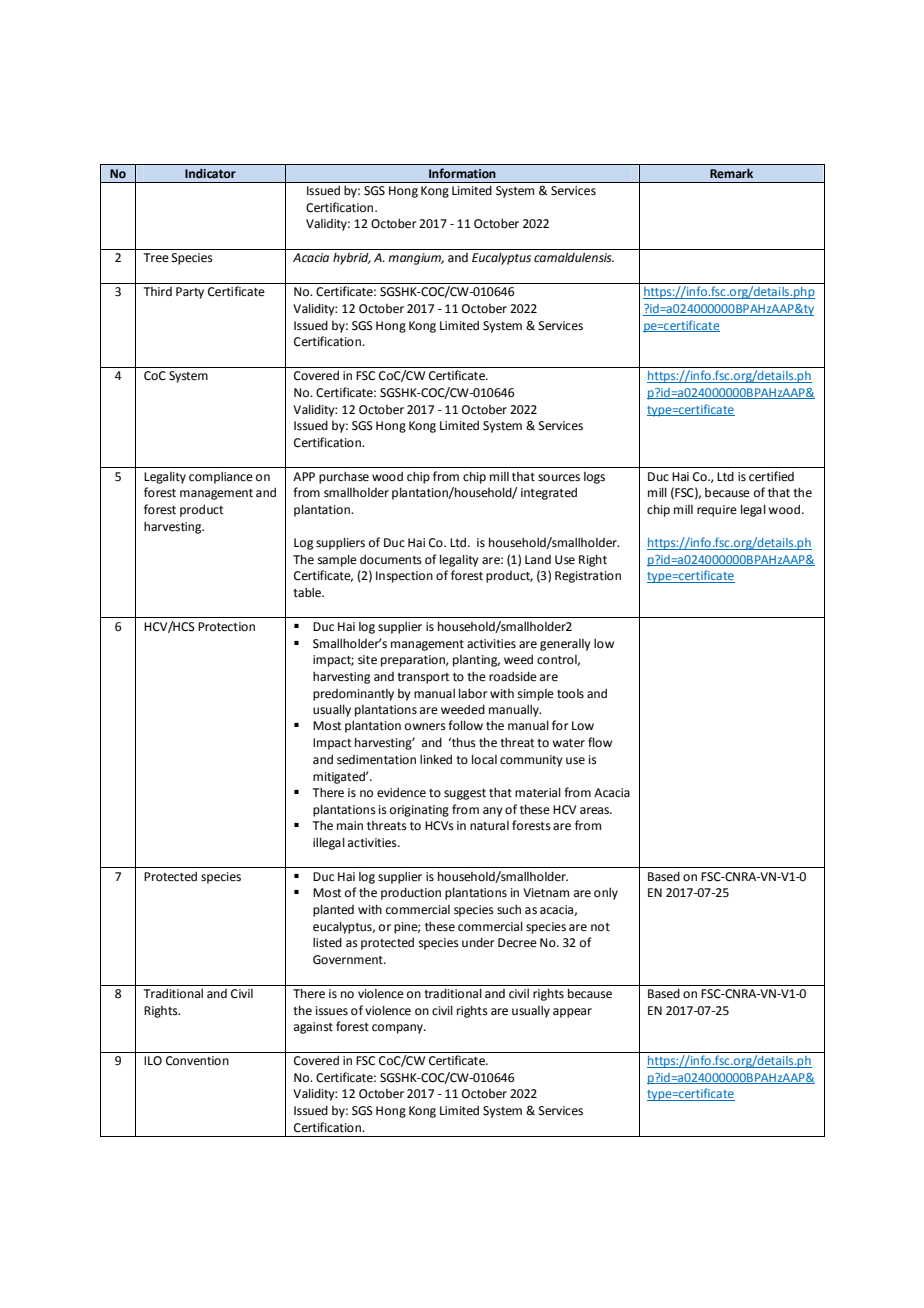  Describe the element at coordinates (572, 1013) in the document. I see `appear` at that location.
